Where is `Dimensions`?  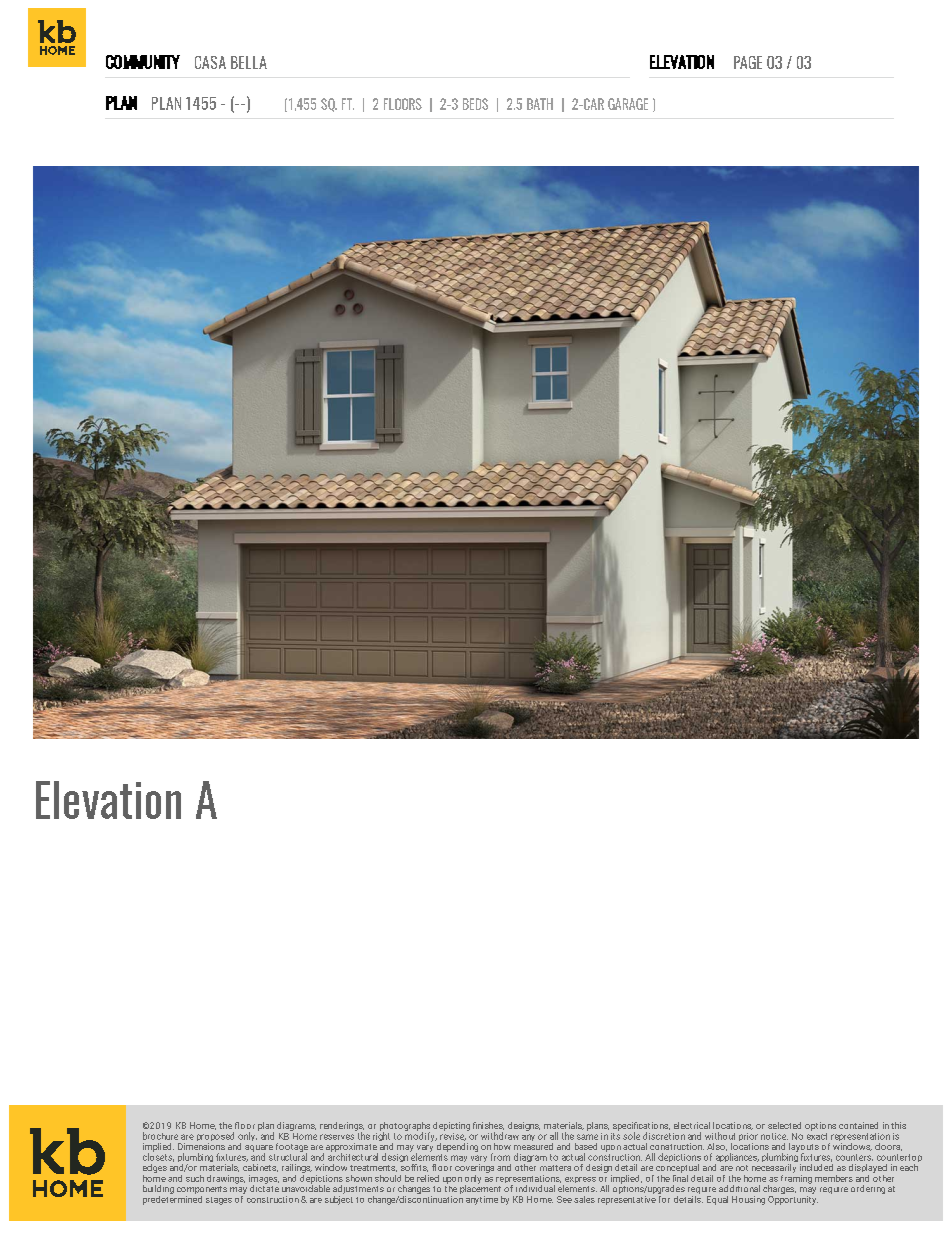
Dimensions is located at coordinates (201, 1146).
